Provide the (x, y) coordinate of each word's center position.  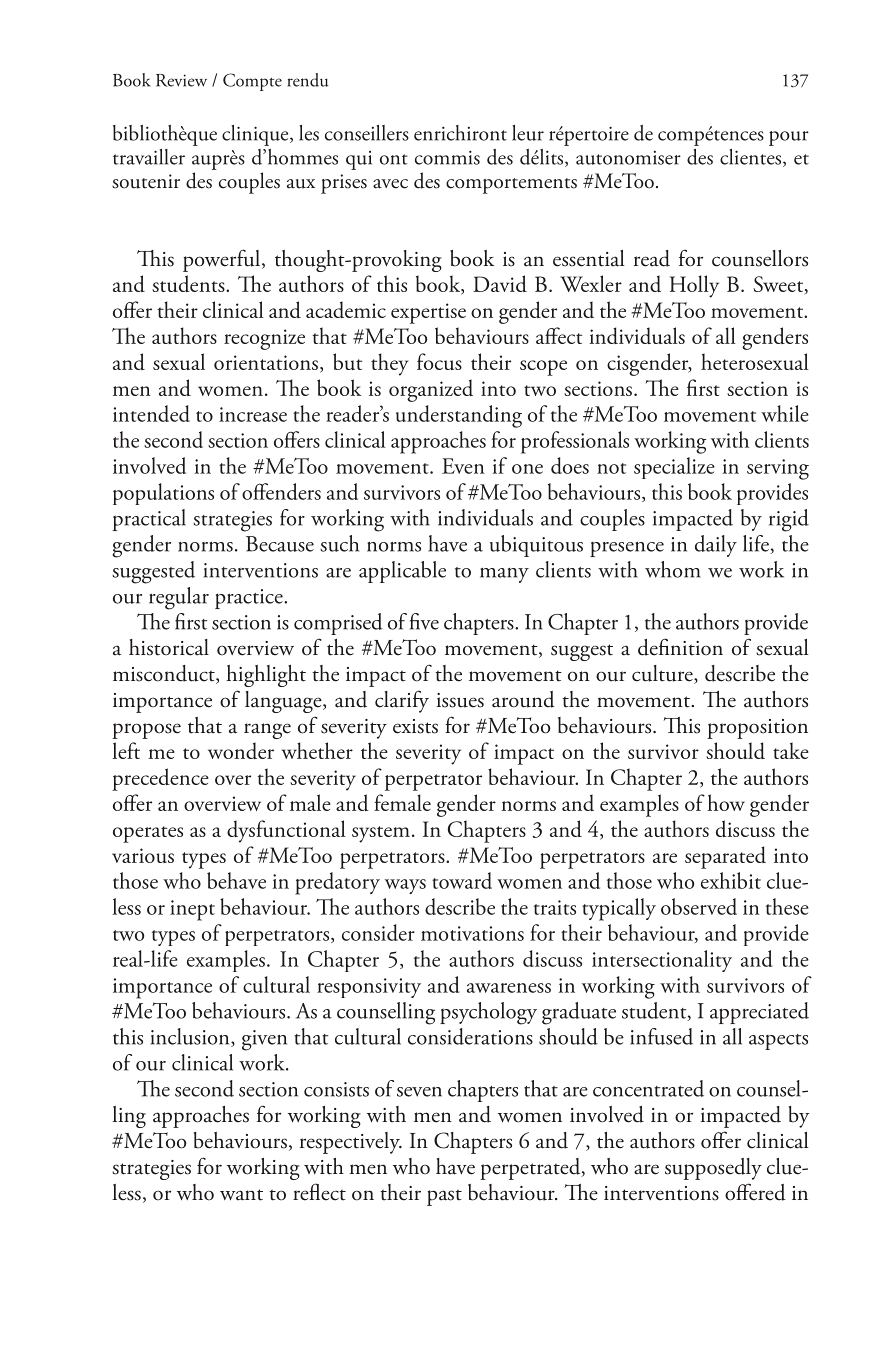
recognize (264, 339)
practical (149, 520)
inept (192, 910)
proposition (757, 729)
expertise (428, 313)
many (504, 575)
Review (181, 80)
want (241, 1195)
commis (447, 157)
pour (789, 138)
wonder (241, 750)
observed (699, 906)
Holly (694, 286)
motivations (472, 933)
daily (716, 546)
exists (415, 726)
